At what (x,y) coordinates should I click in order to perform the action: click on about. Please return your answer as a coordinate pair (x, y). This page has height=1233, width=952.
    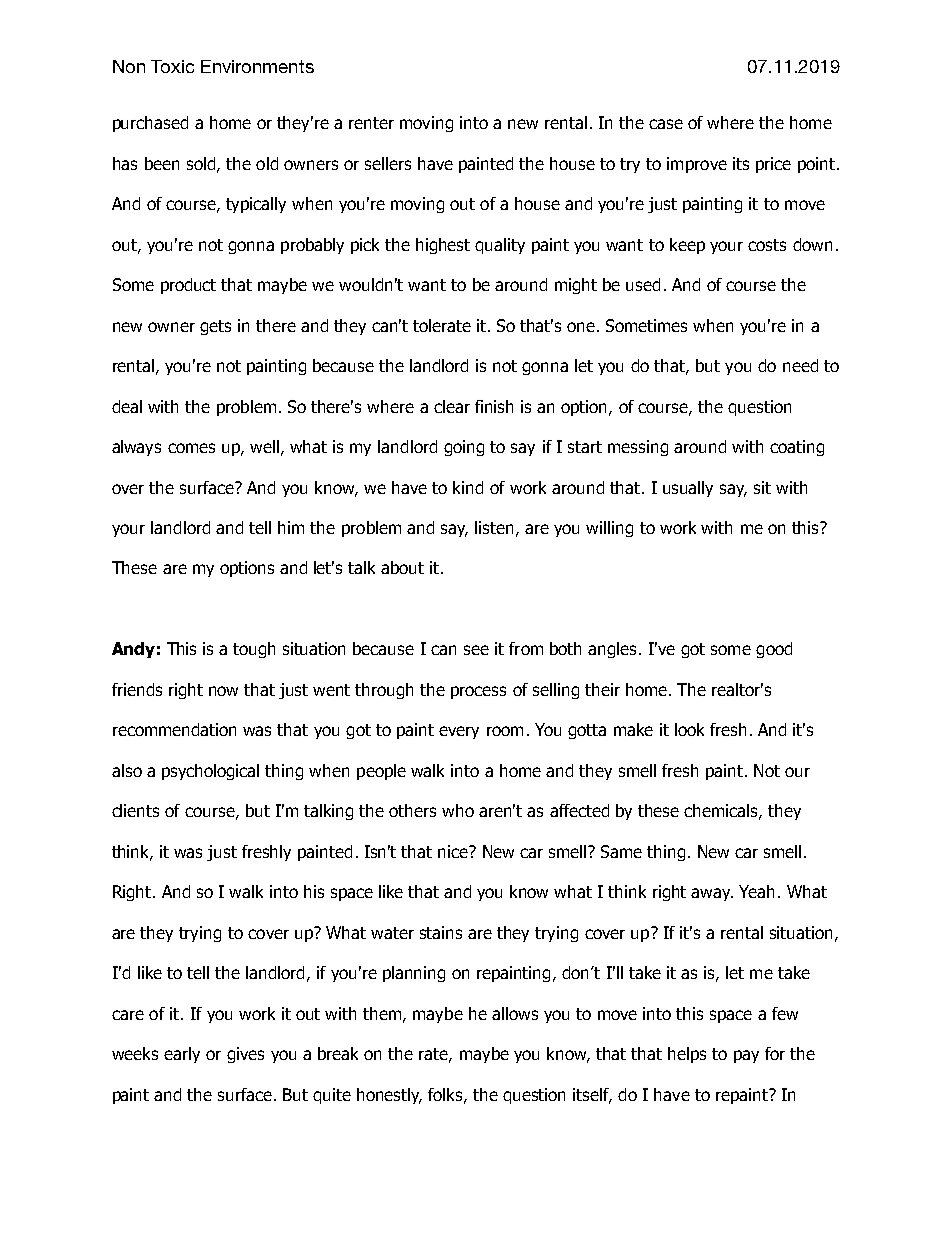
    Looking at the image, I should click on (402, 567).
